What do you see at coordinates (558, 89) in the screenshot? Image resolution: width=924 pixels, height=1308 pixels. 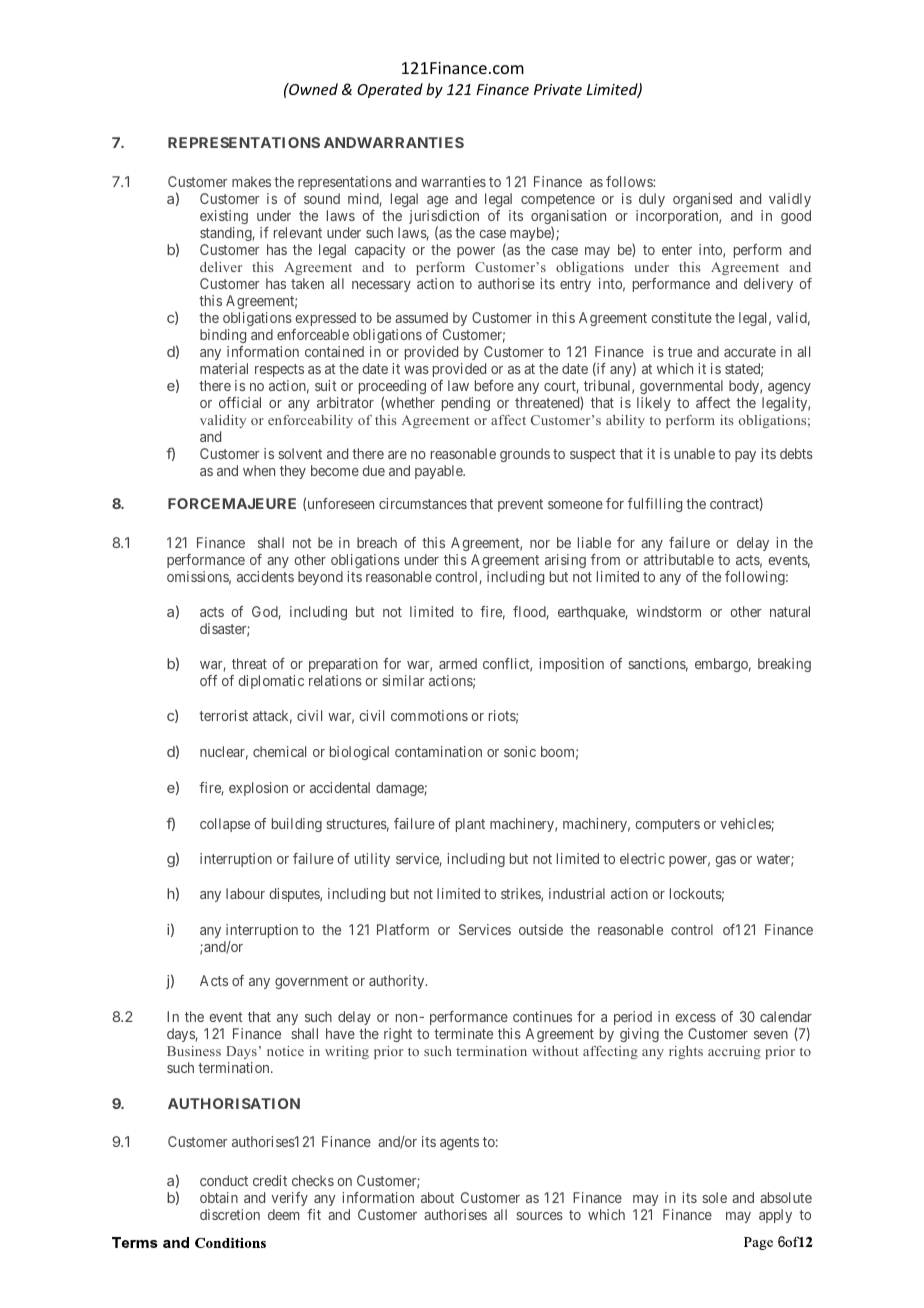 I see `Private` at bounding box center [558, 89].
